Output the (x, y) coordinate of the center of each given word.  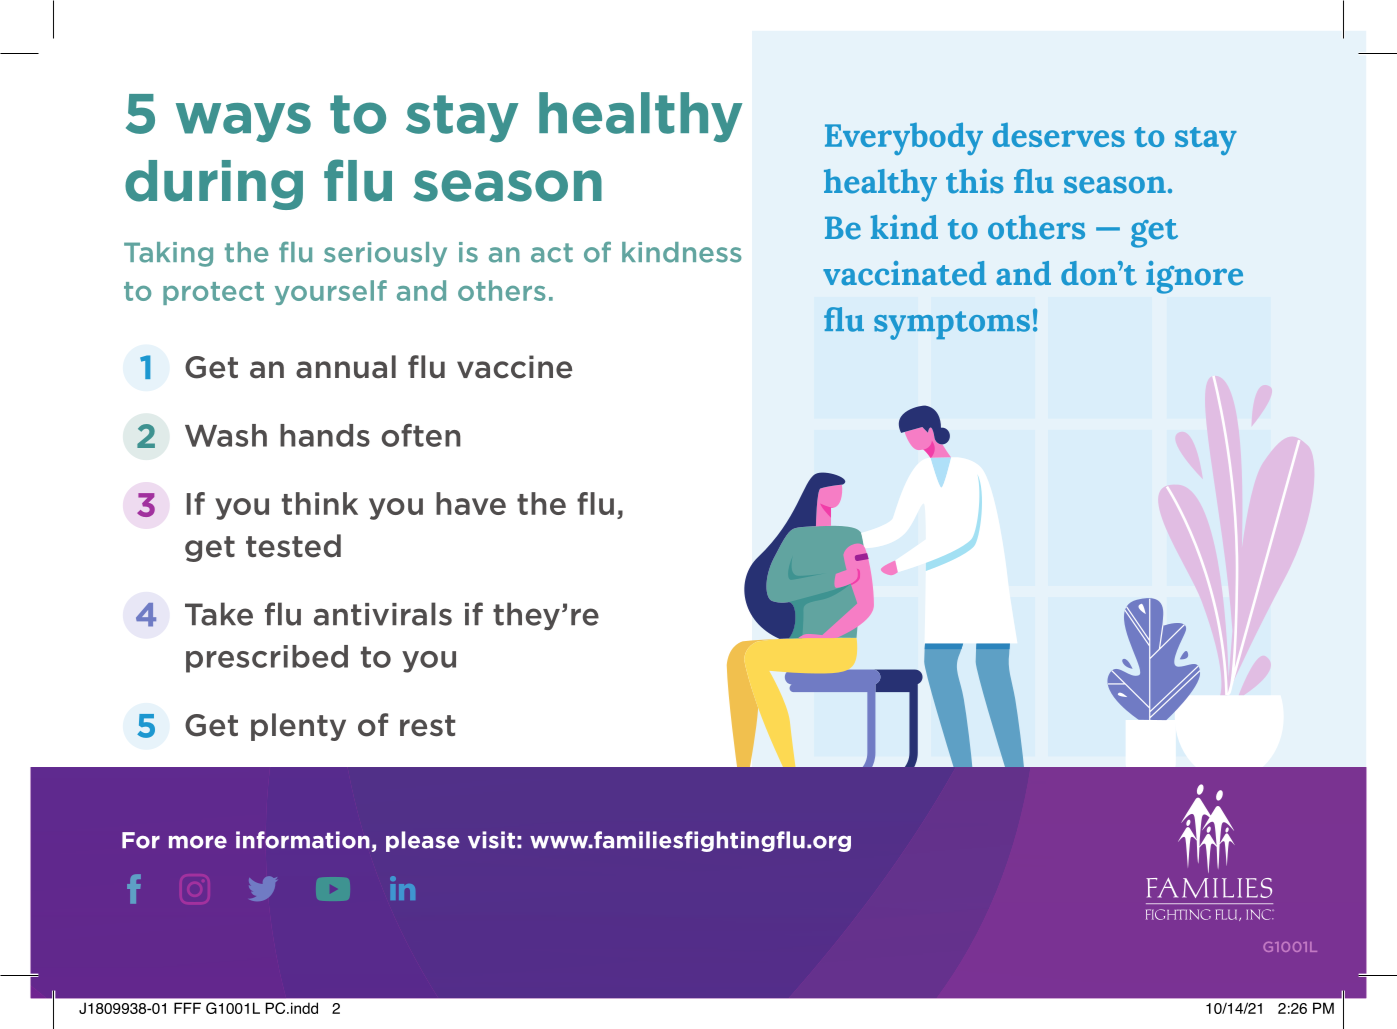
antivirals (383, 614)
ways (243, 122)
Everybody (904, 139)
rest (427, 726)
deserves (1058, 135)
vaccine (514, 367)
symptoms (952, 325)
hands (325, 435)
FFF (187, 1008)
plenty (298, 727)
